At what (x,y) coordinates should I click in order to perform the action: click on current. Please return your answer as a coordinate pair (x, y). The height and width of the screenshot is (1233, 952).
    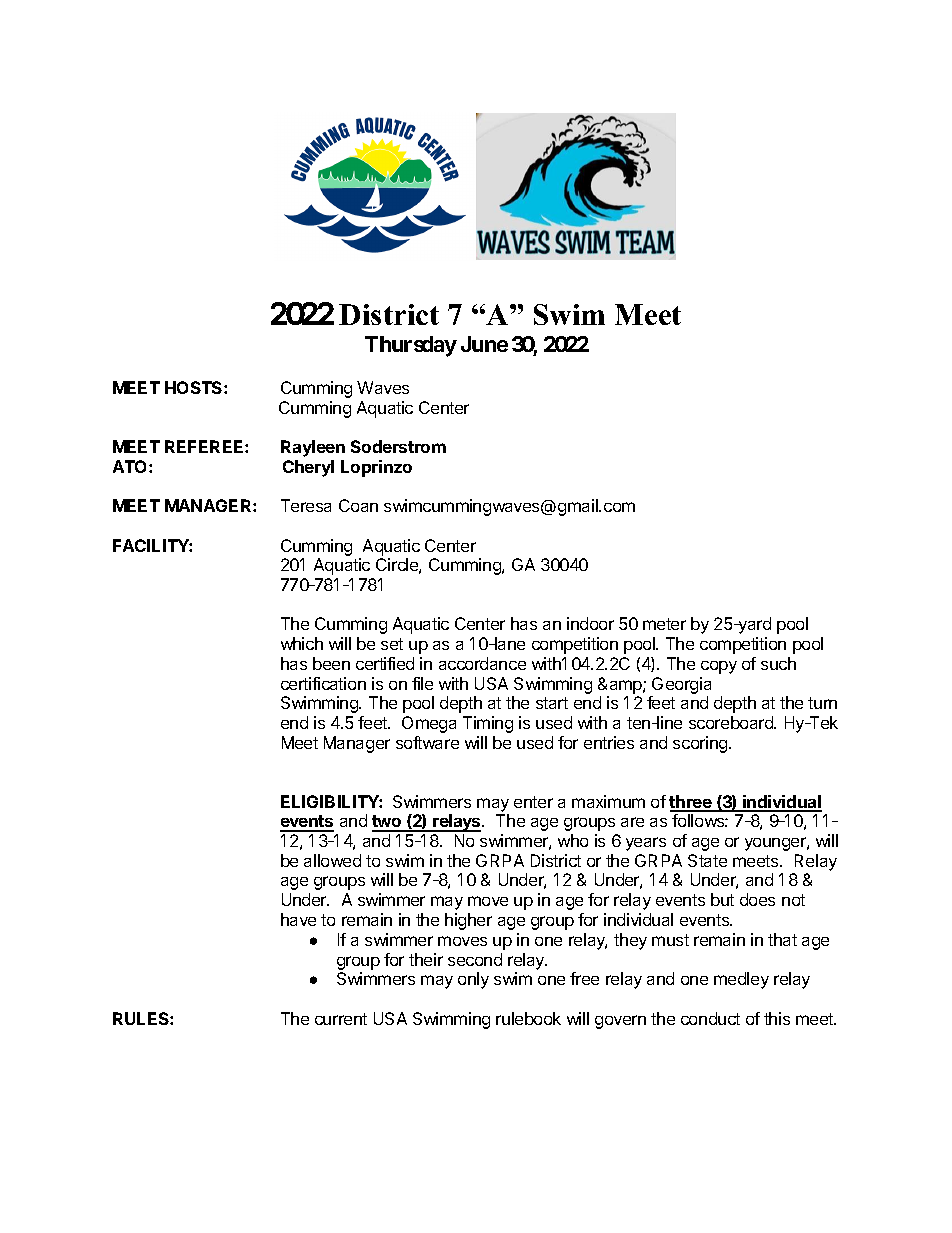
    Looking at the image, I should click on (341, 1019).
